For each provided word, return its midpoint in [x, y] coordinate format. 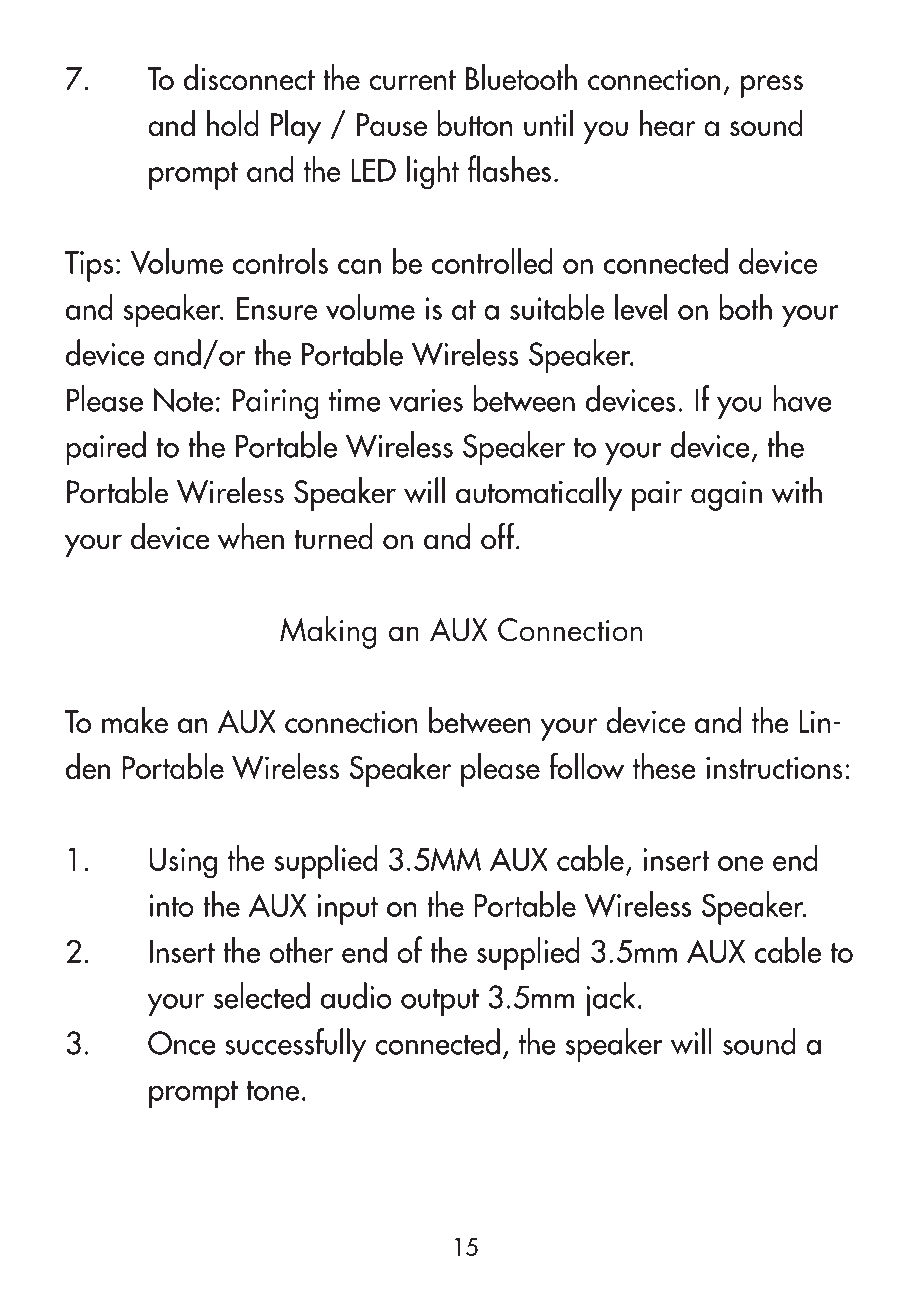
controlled [492, 260]
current [412, 80]
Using [183, 863]
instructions [774, 767]
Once [182, 1043]
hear [668, 123]
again [726, 496]
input [347, 909]
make [135, 720]
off [499, 536]
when [251, 536]
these [664, 766]
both [745, 306]
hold [233, 123]
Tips [89, 266]
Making [328, 632]
